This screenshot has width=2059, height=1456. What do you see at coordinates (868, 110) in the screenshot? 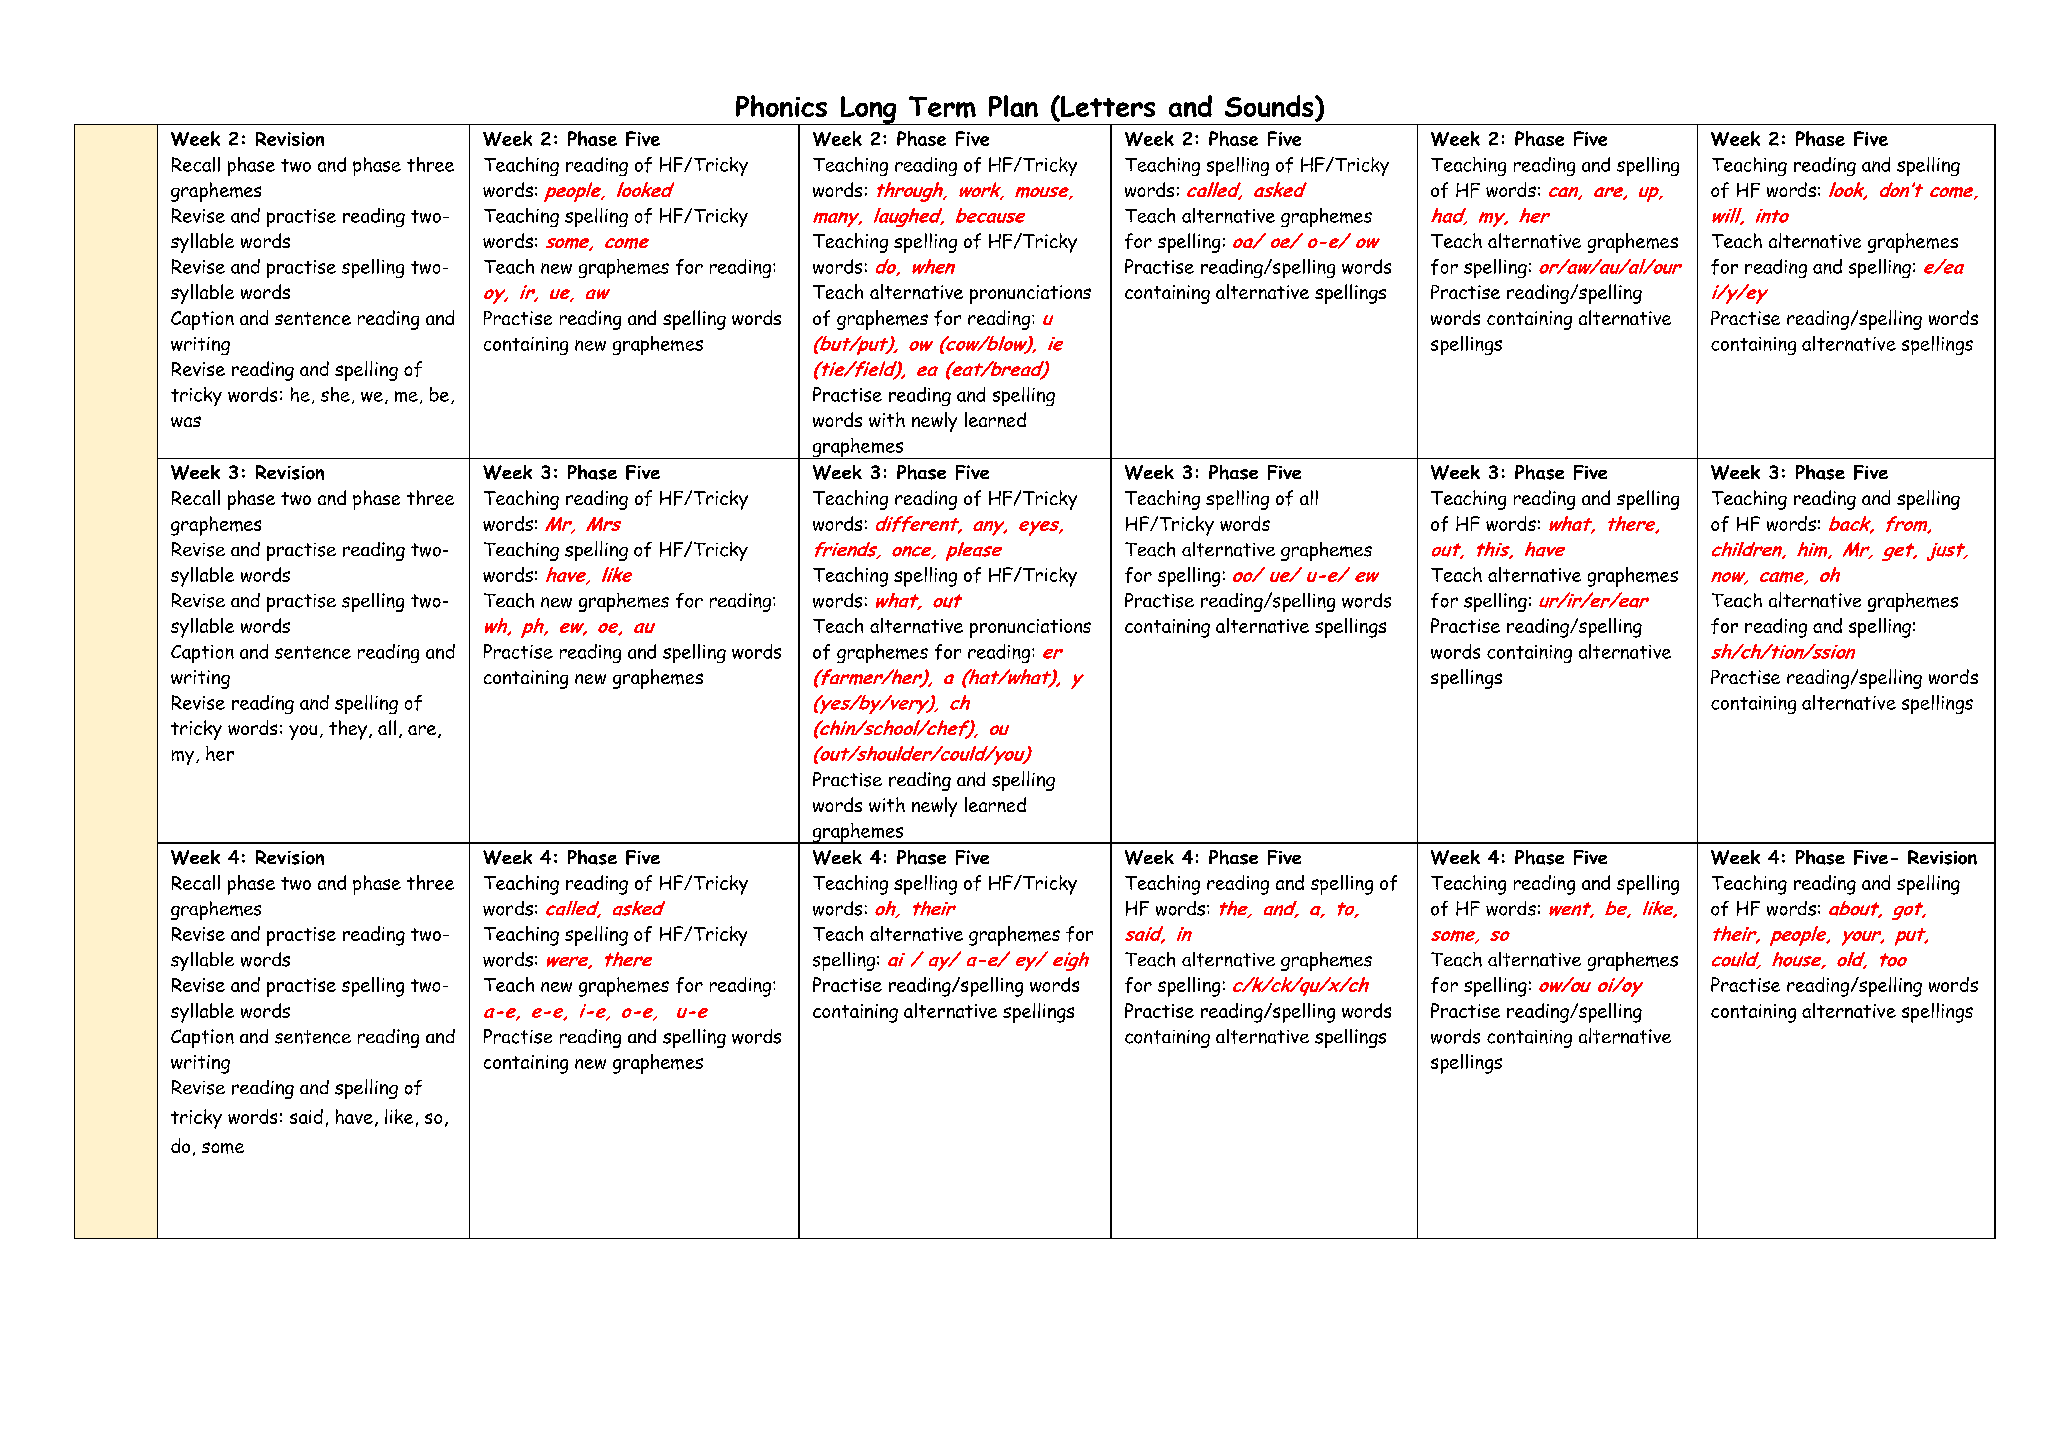
I see `Long` at bounding box center [868, 110].
